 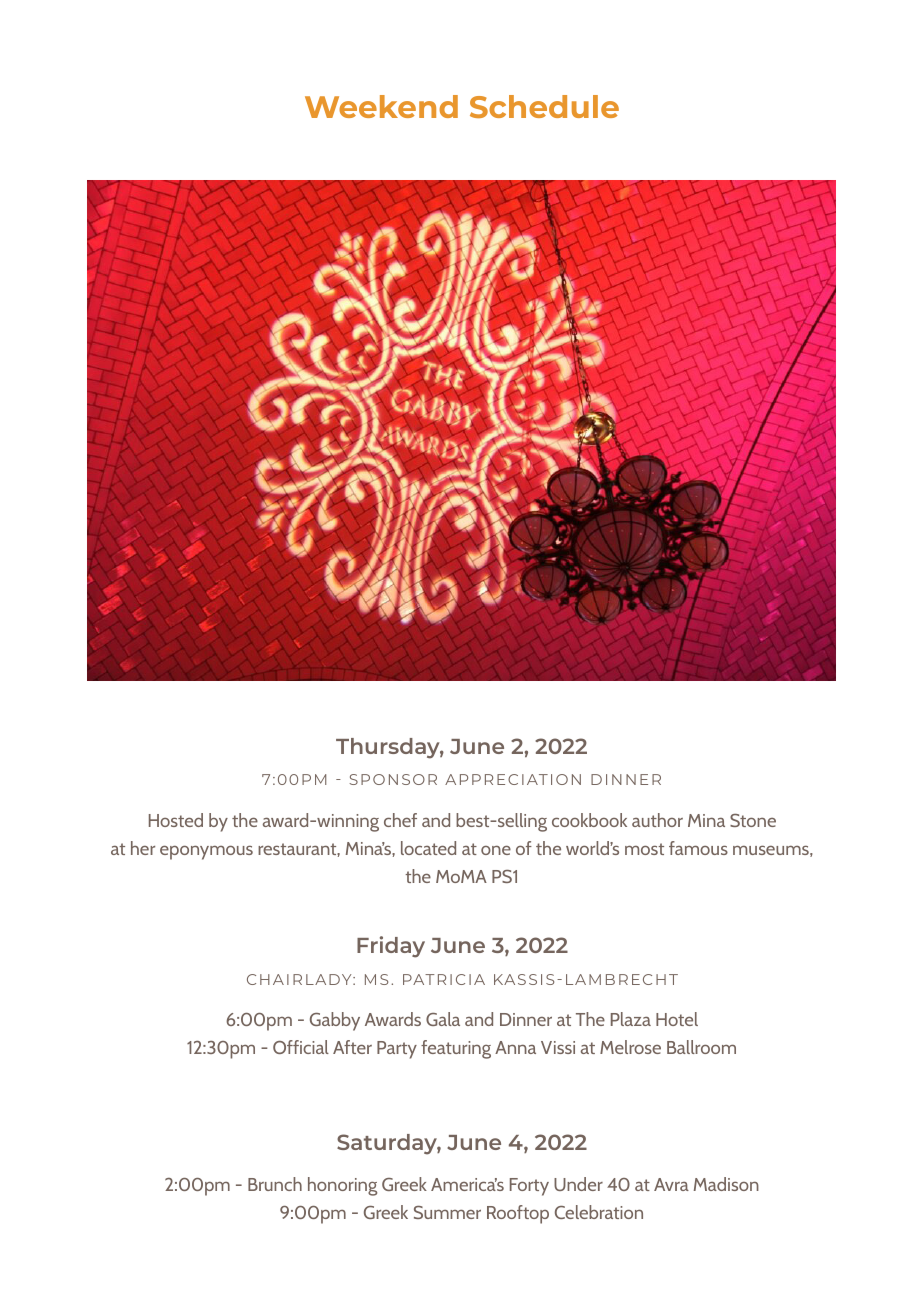 I want to click on famous, so click(x=698, y=848).
